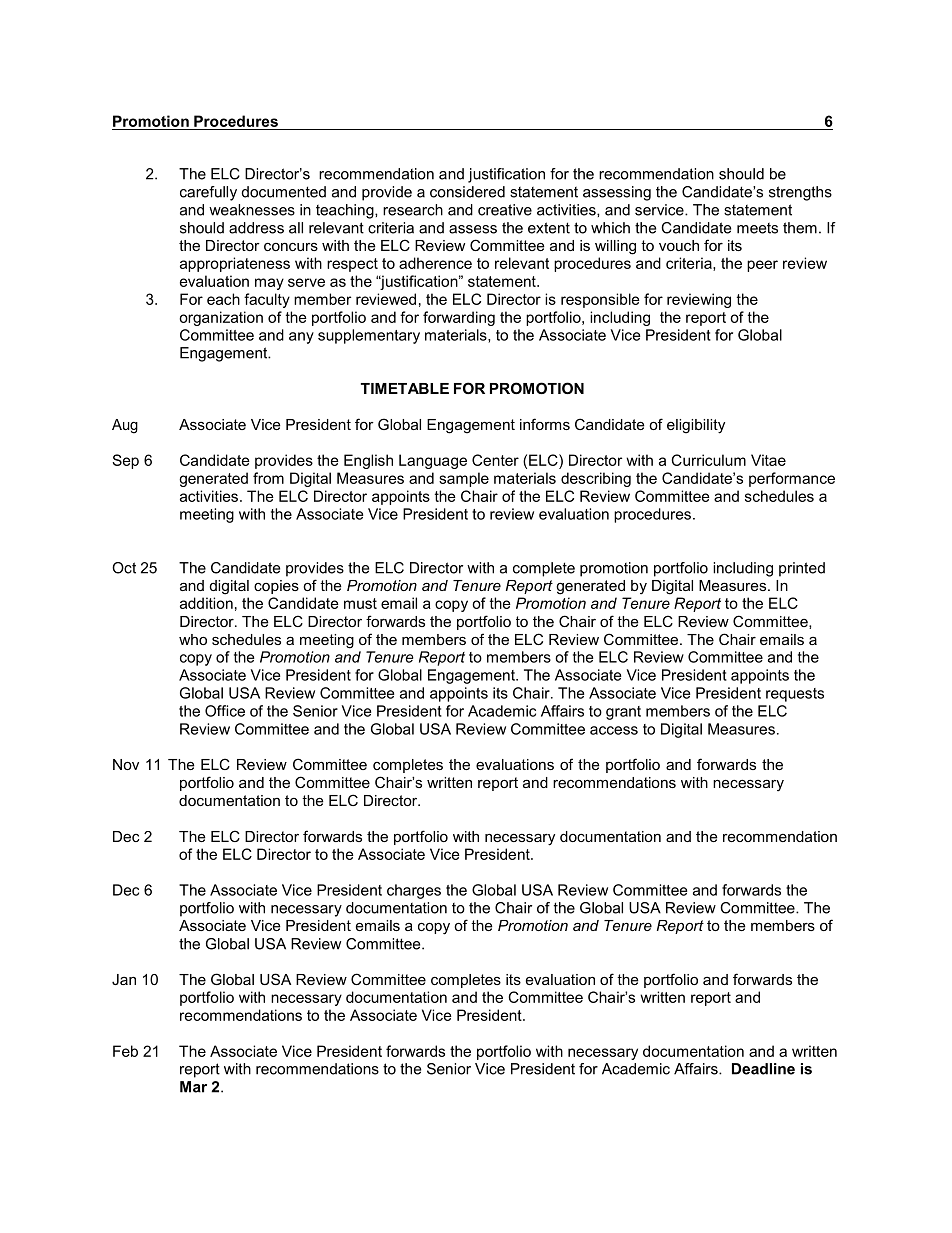 The image size is (952, 1233). What do you see at coordinates (467, 192) in the screenshot?
I see `considered` at bounding box center [467, 192].
